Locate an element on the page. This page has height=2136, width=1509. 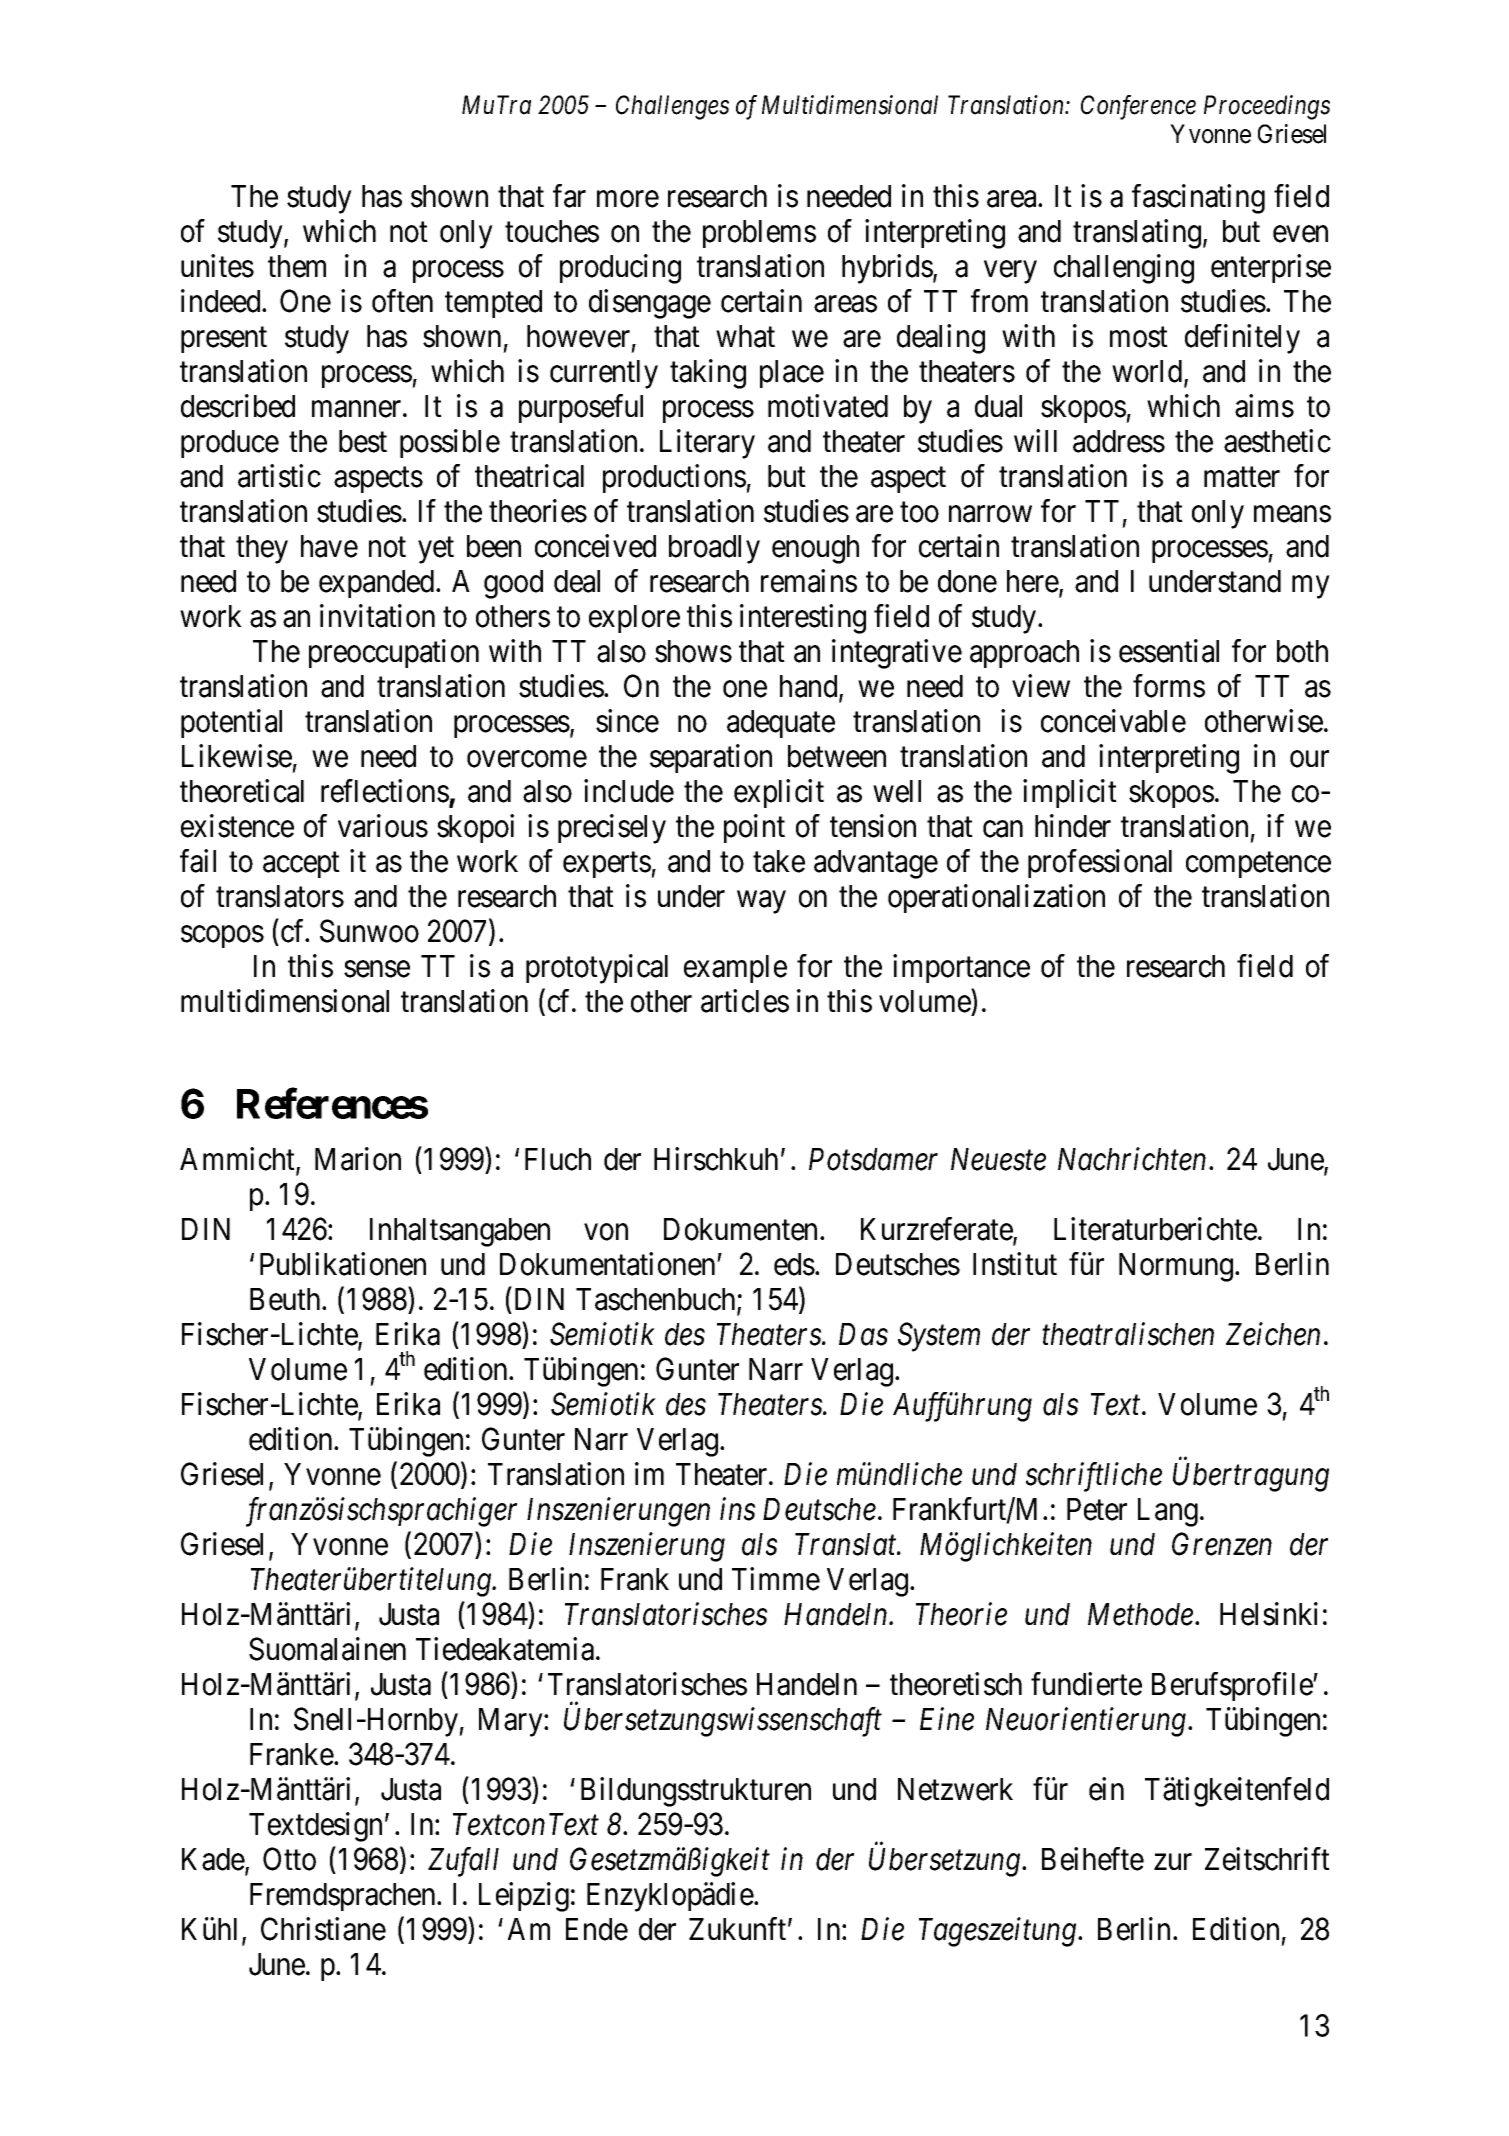
them is located at coordinates (297, 266).
